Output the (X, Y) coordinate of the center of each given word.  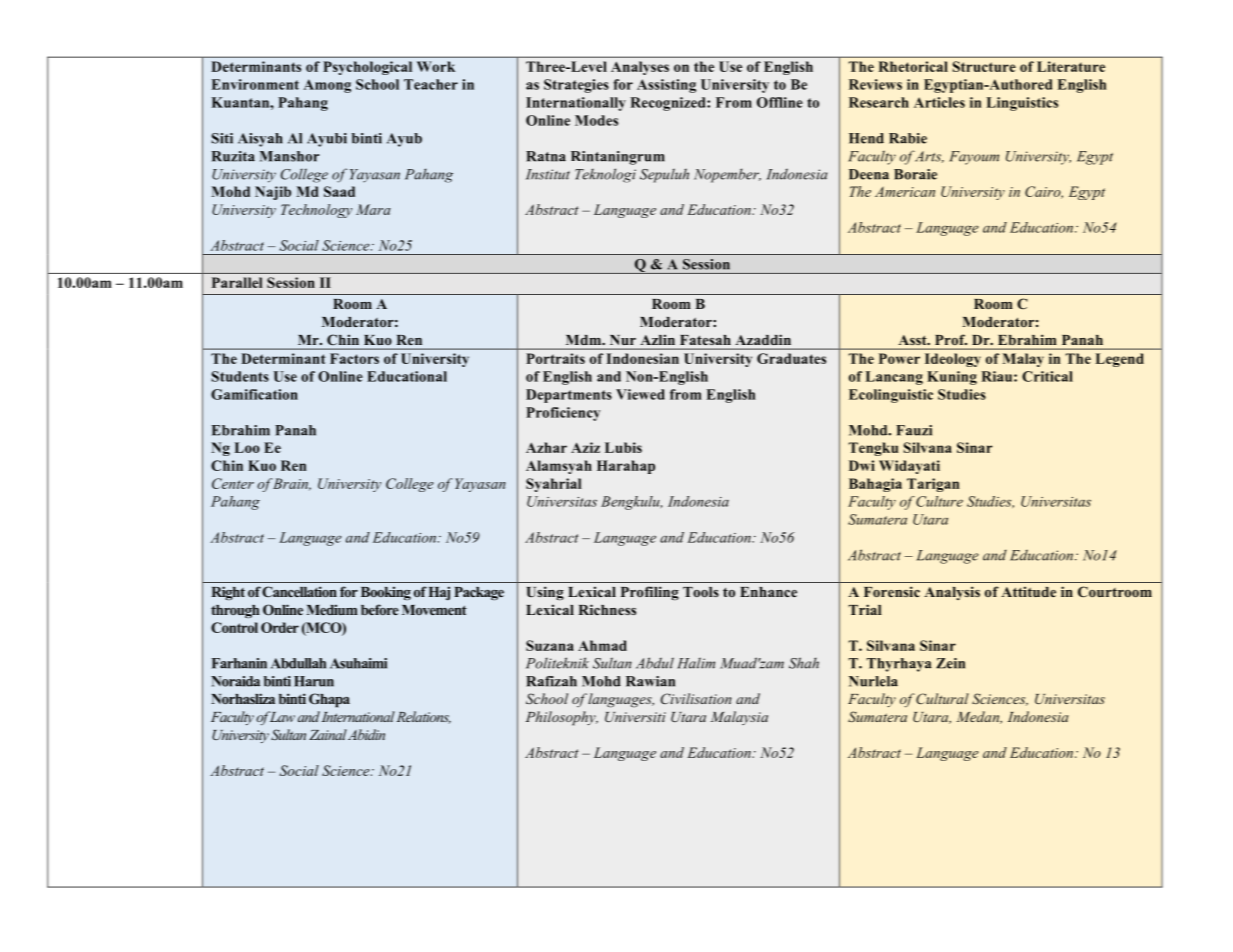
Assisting (666, 86)
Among (327, 86)
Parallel (237, 282)
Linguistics (1022, 104)
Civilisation (696, 698)
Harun (314, 681)
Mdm (585, 340)
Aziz (585, 447)
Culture (939, 501)
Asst (914, 340)
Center (233, 483)
